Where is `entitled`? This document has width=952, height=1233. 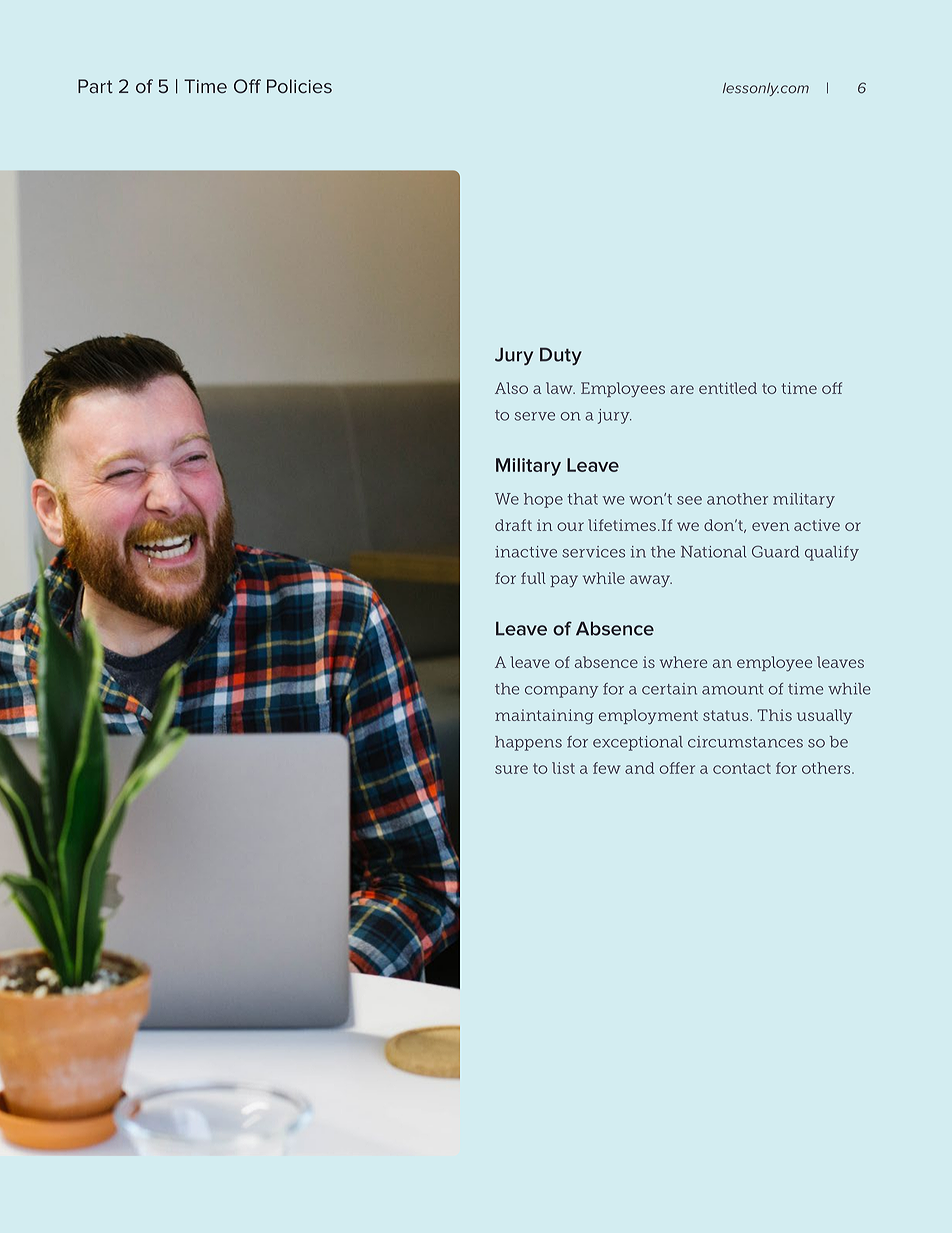 entitled is located at coordinates (728, 388).
